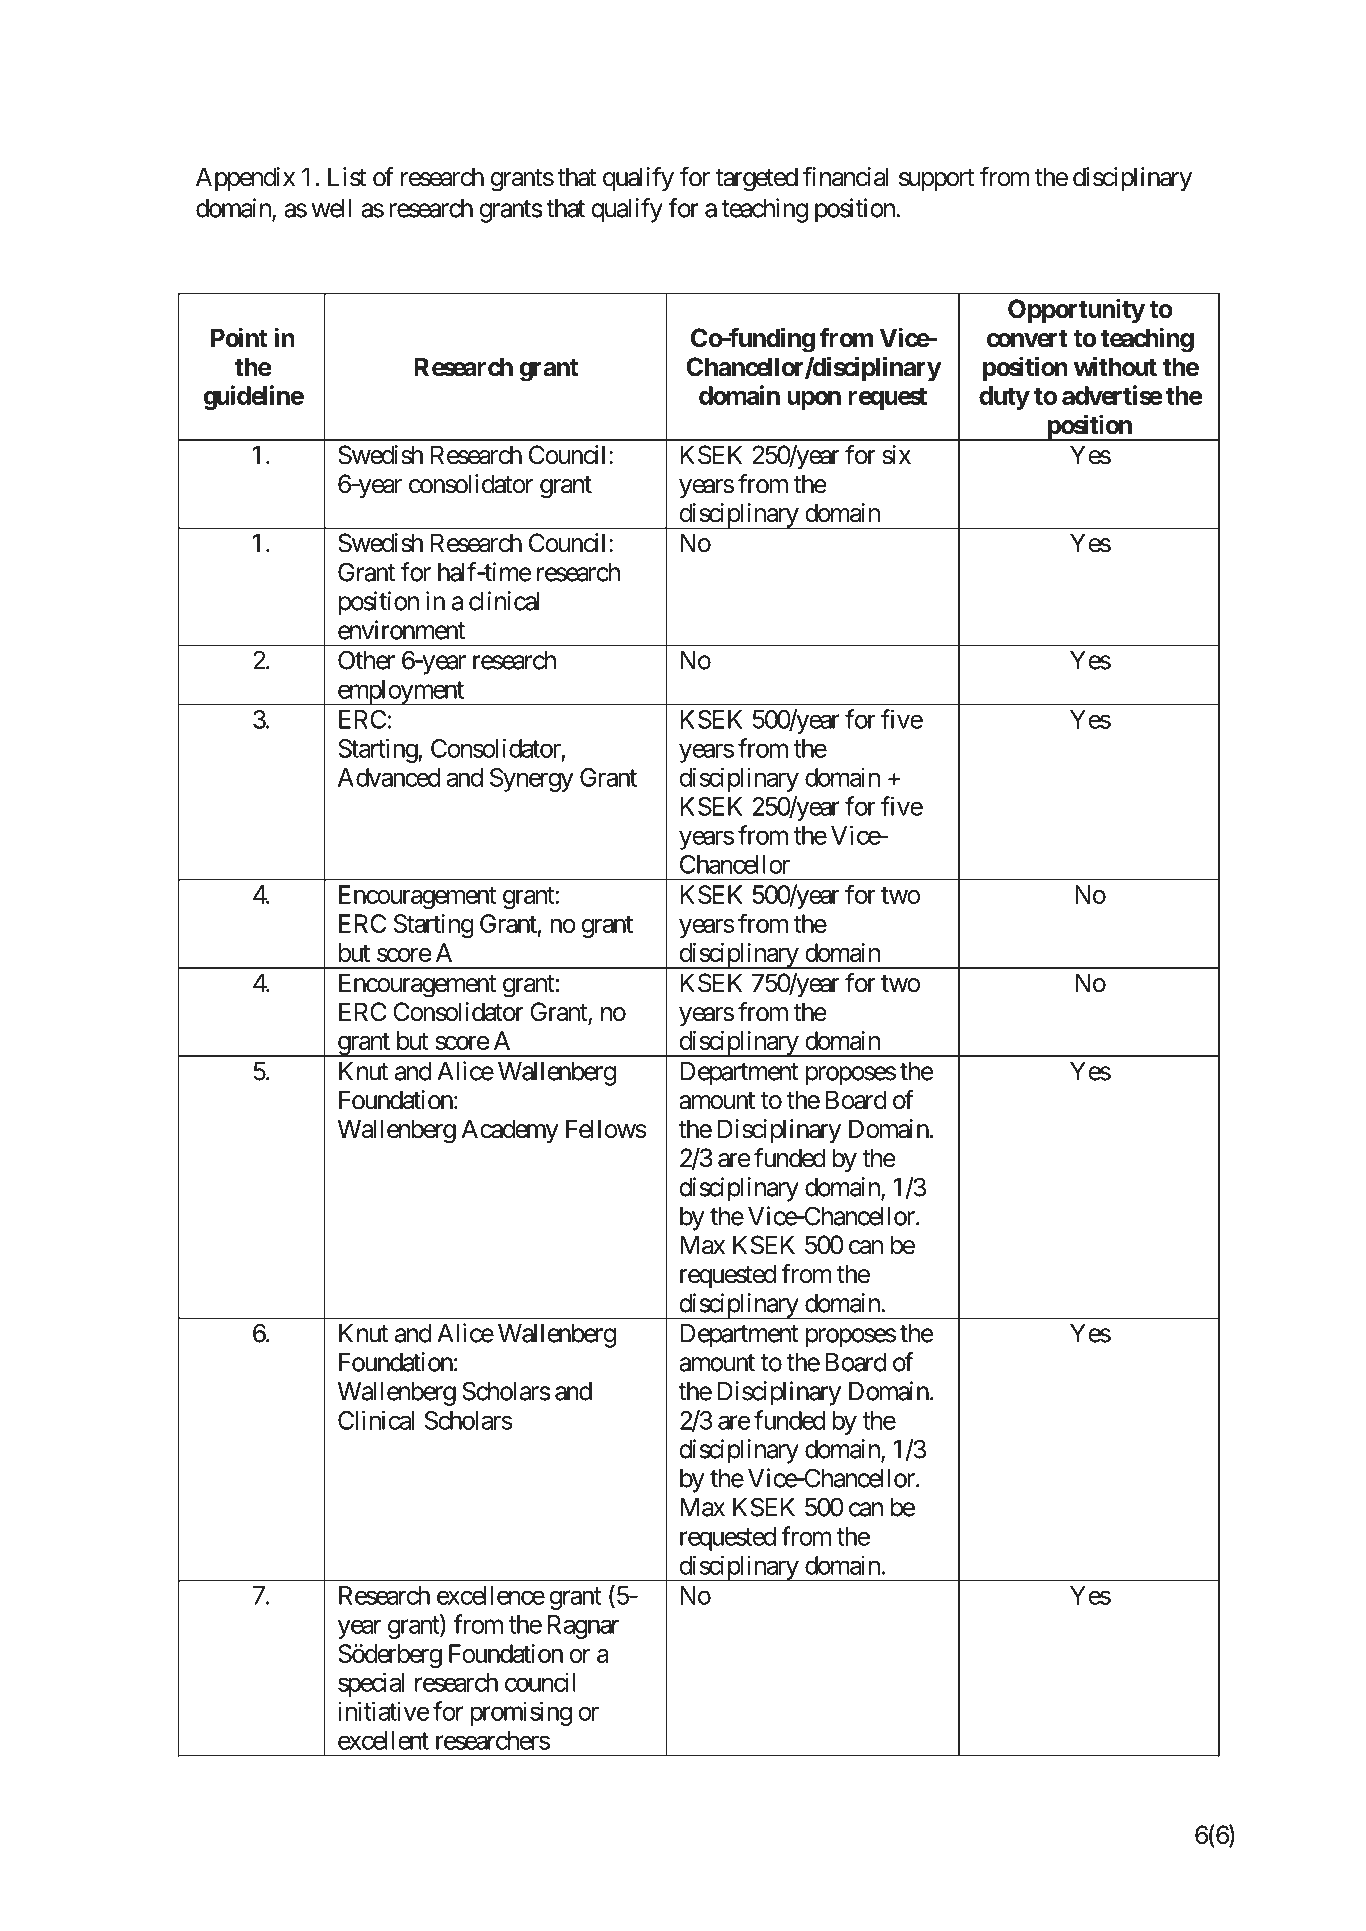 Image resolution: width=1366 pixels, height=1931 pixels. I want to click on environment, so click(401, 630).
